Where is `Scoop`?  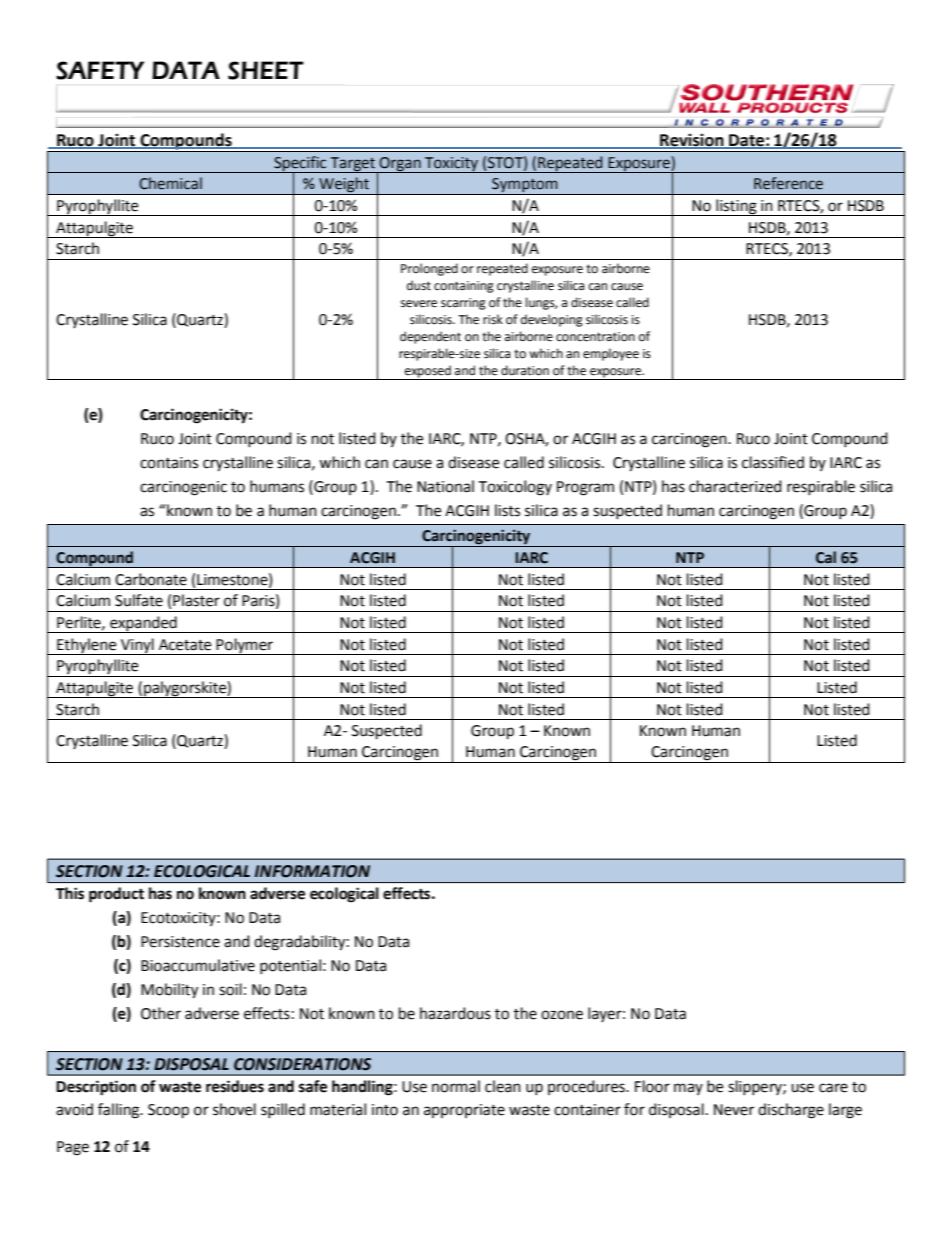 Scoop is located at coordinates (168, 1111).
